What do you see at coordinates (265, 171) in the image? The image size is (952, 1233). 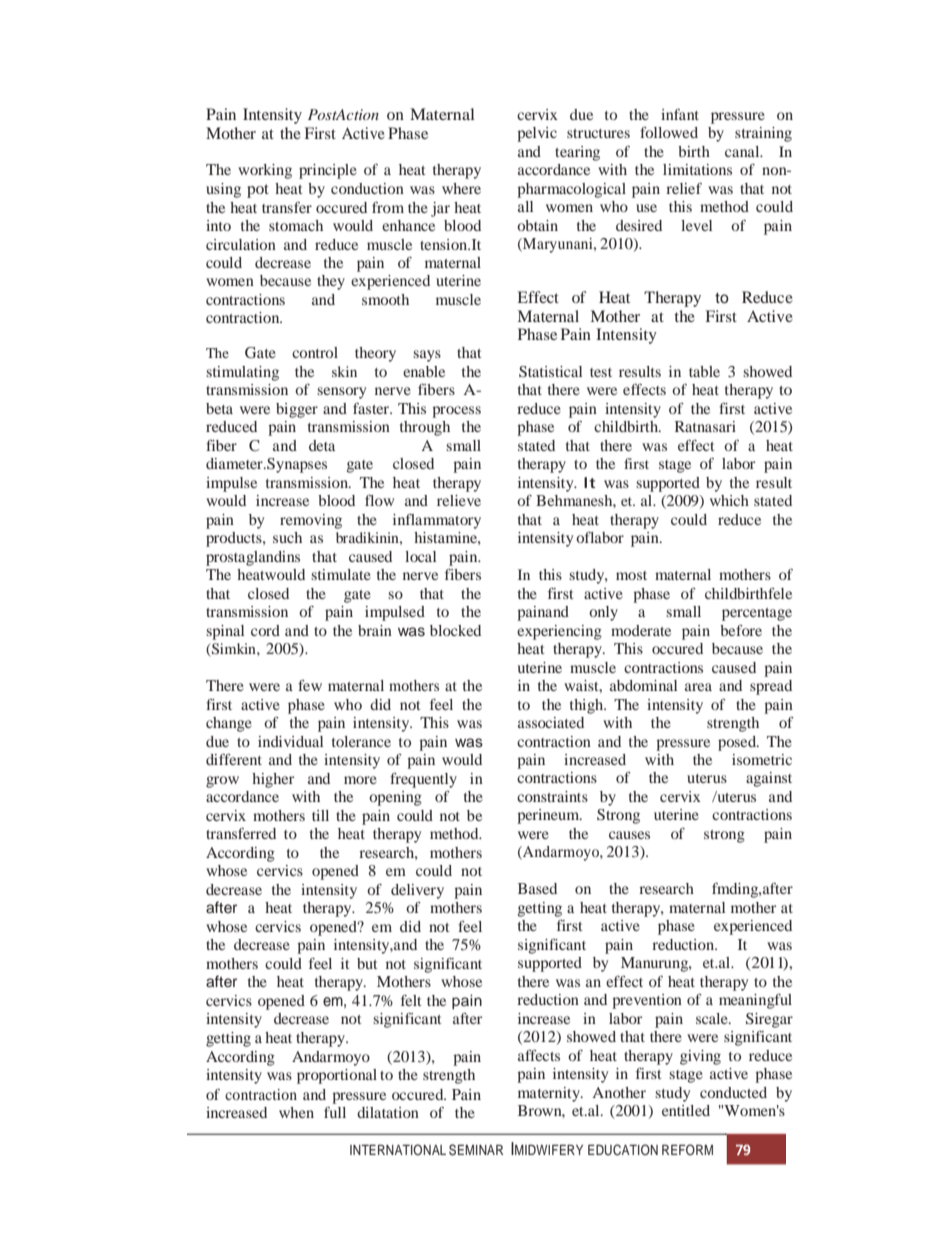 I see `working` at bounding box center [265, 171].
